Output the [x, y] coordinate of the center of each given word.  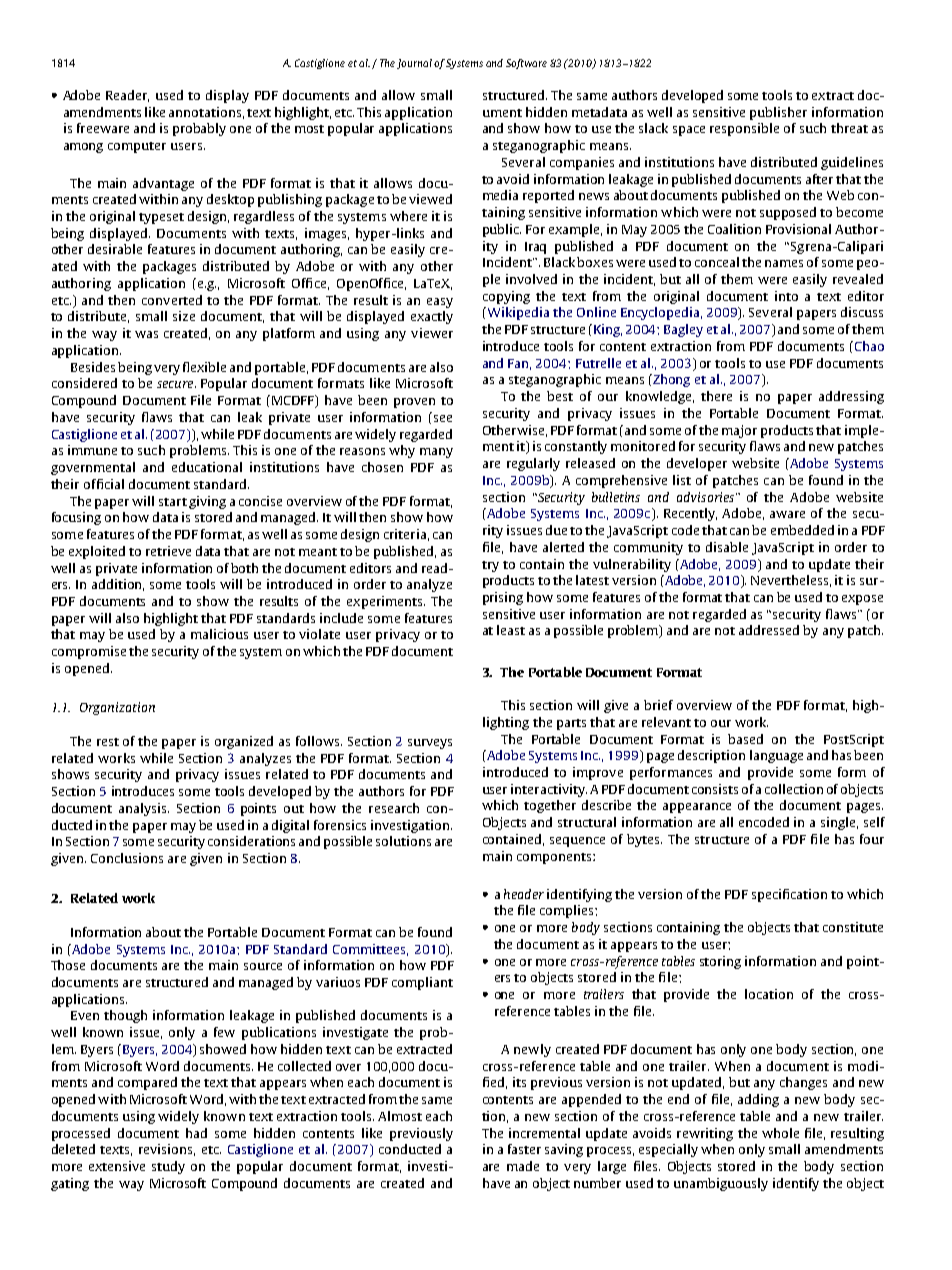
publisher [778, 113]
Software [526, 64]
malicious [219, 634]
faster [524, 1149]
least [511, 630]
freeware [103, 128]
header [524, 894]
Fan [519, 364]
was [146, 334]
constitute [853, 927]
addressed [769, 630]
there [716, 396]
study [168, 1167]
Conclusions [127, 858]
